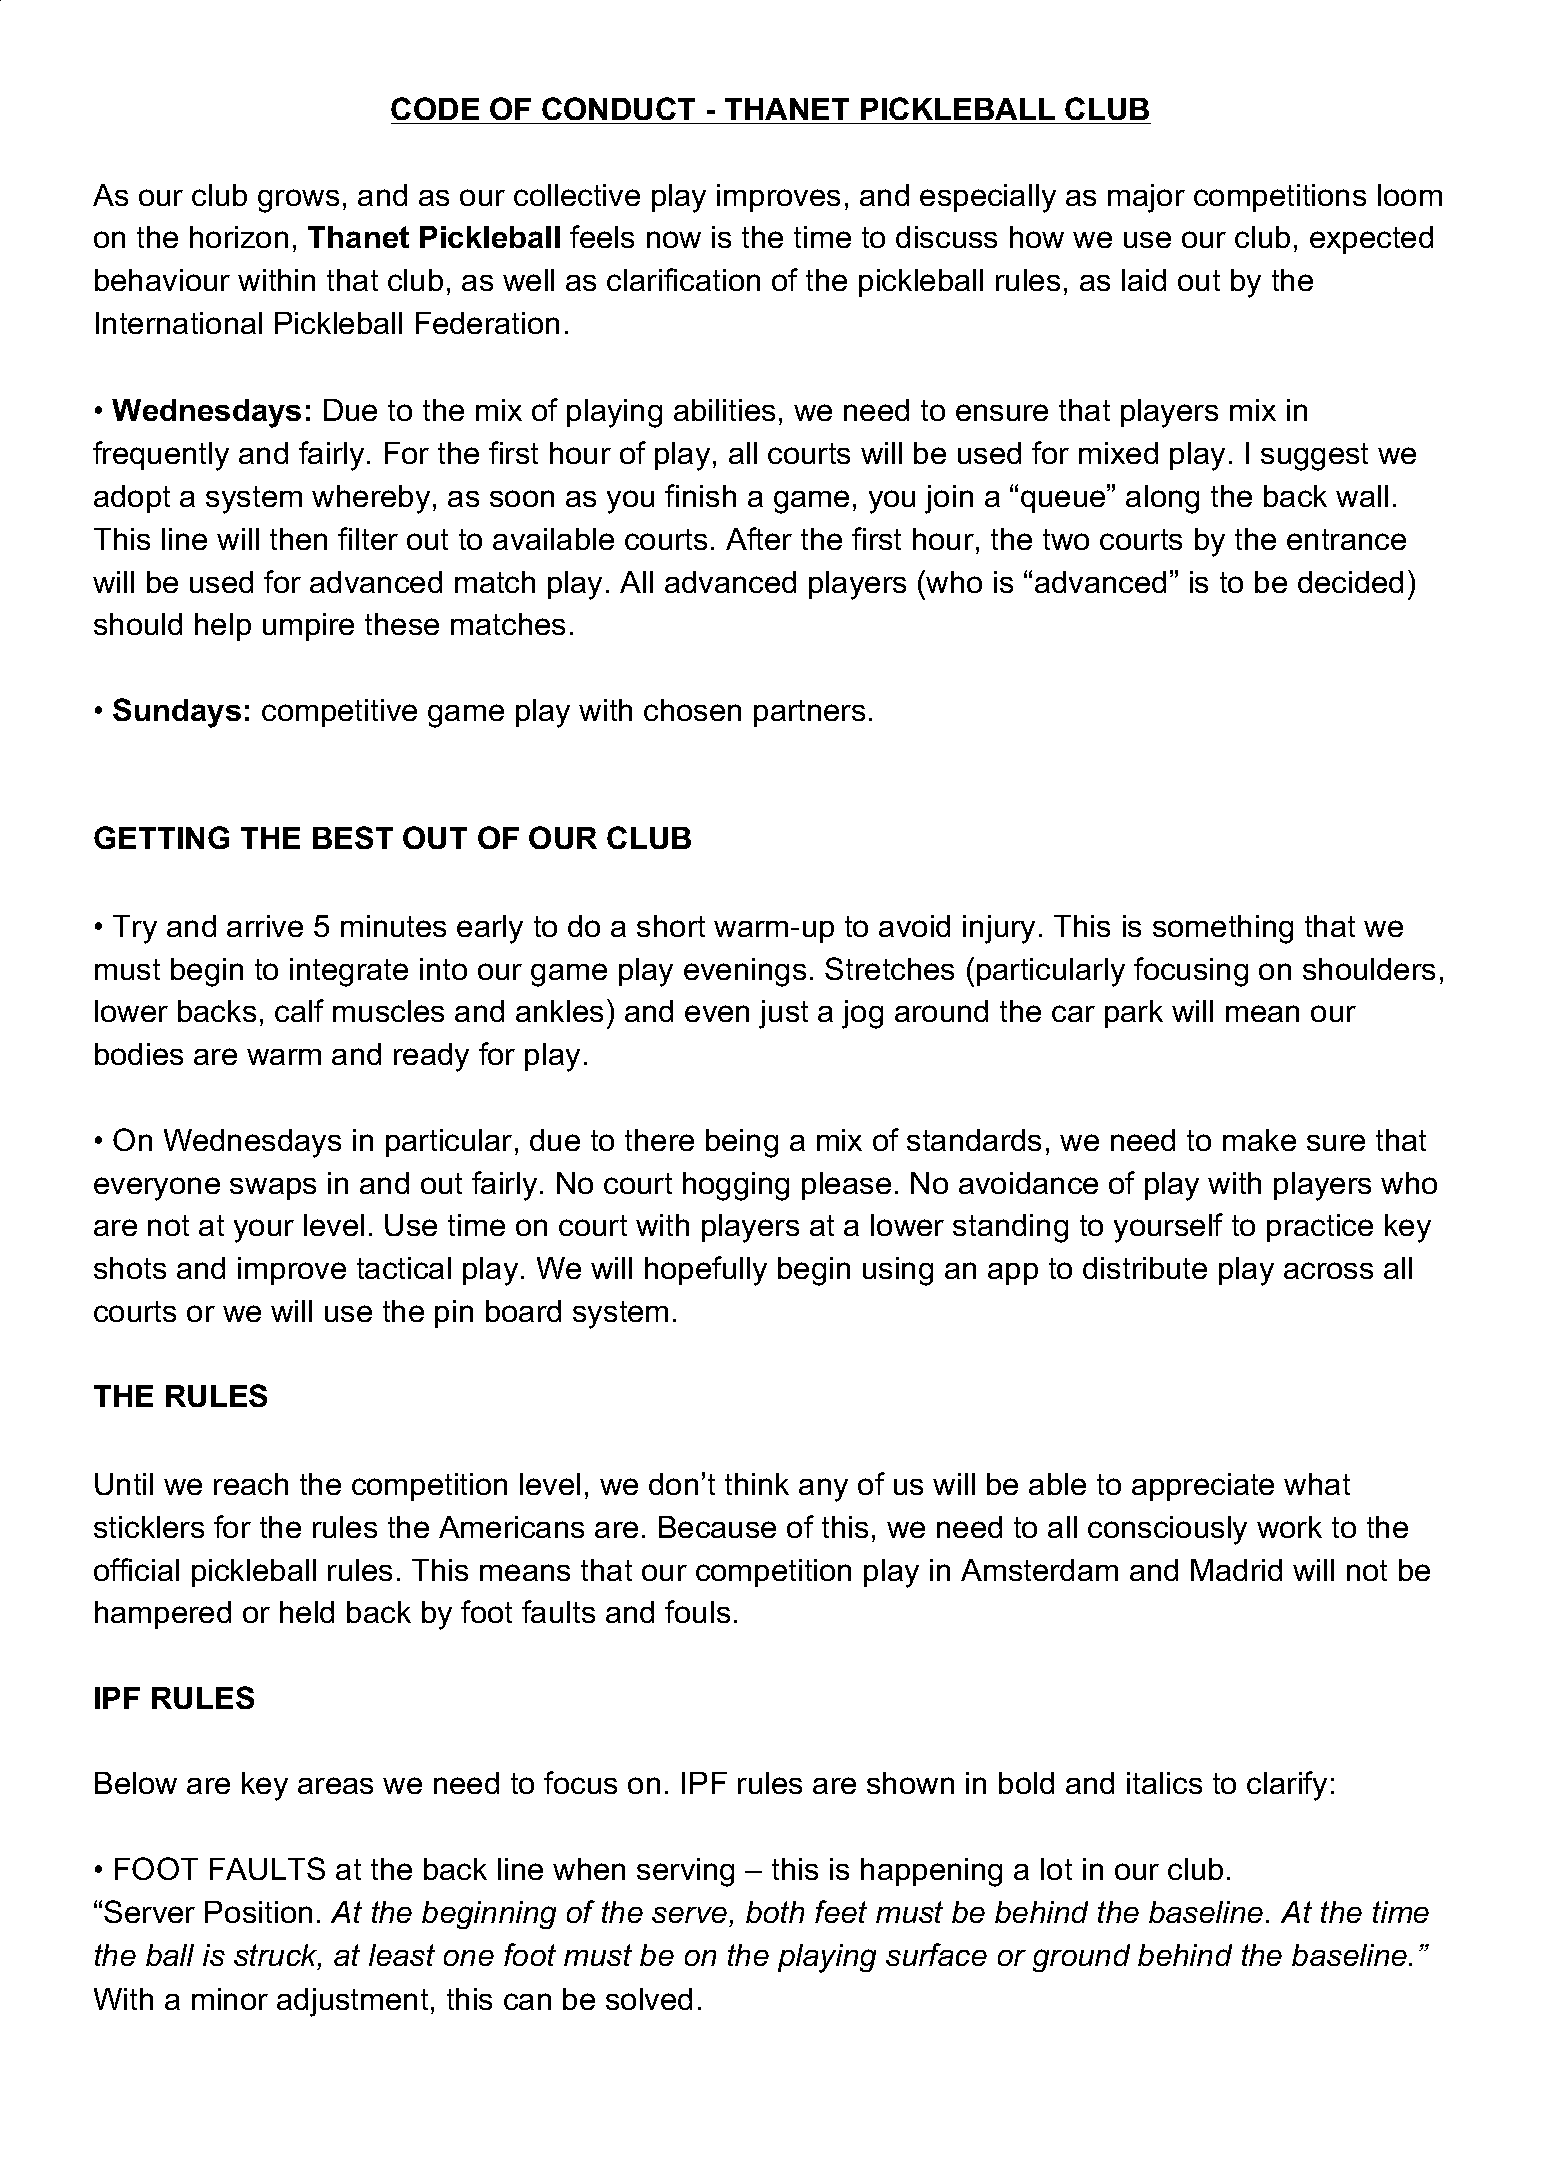 This document has width=1544, height=2184. What do you see at coordinates (258, 1912) in the document?
I see `Position` at bounding box center [258, 1912].
